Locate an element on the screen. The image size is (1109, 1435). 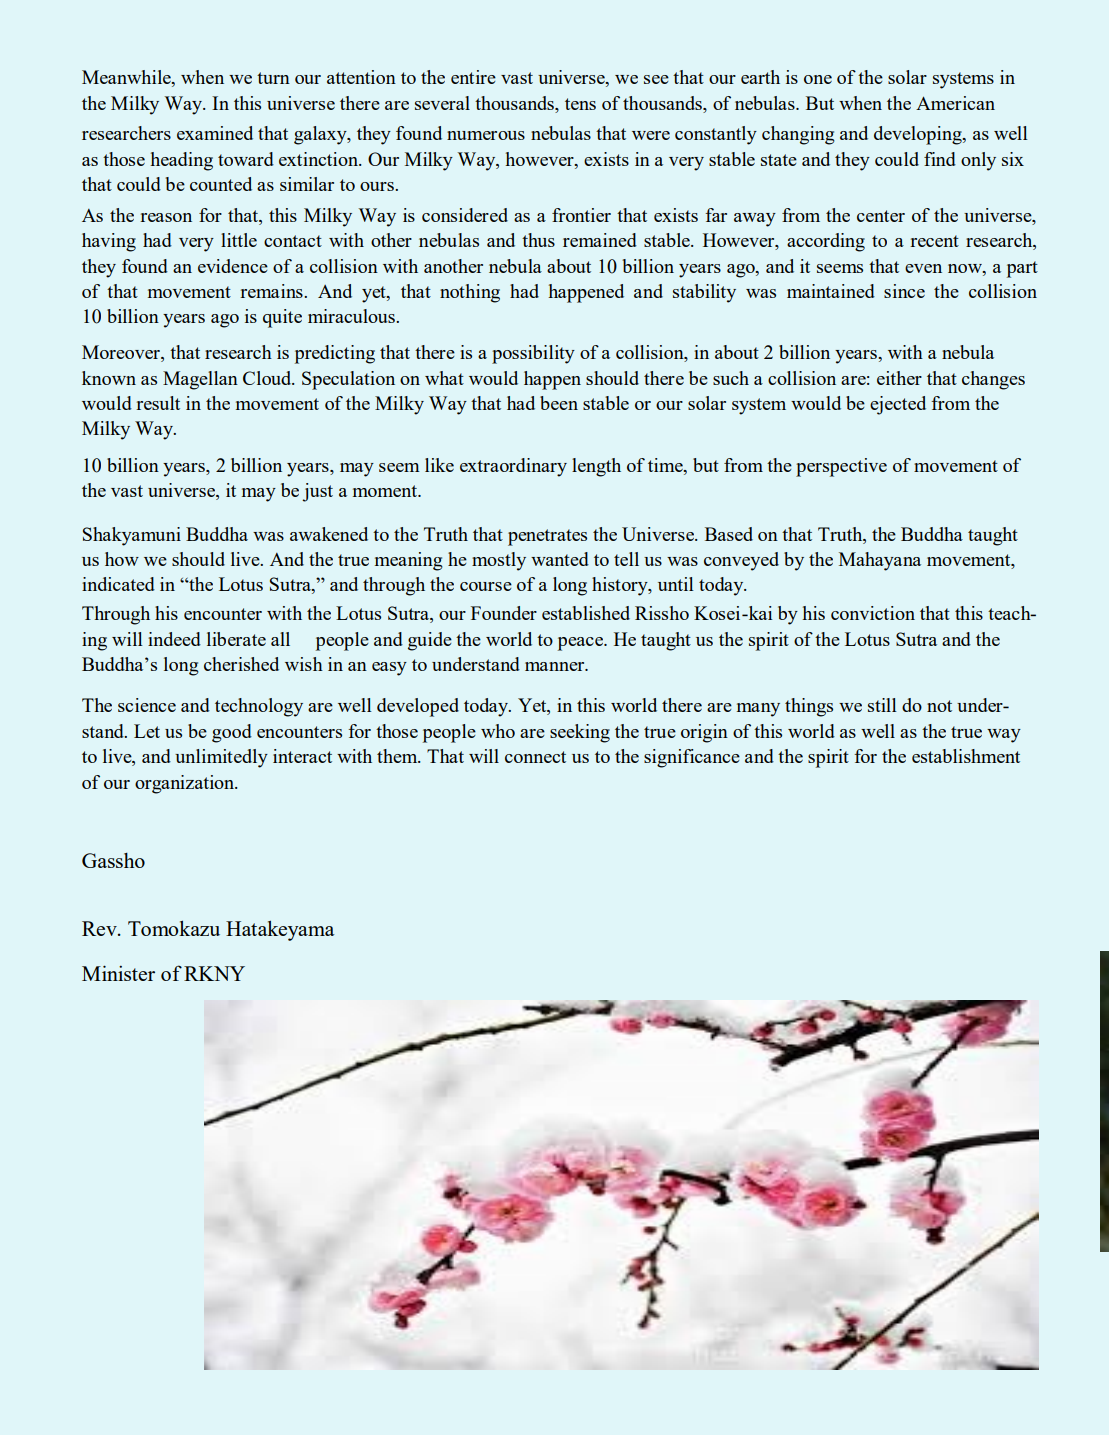
since is located at coordinates (904, 291).
